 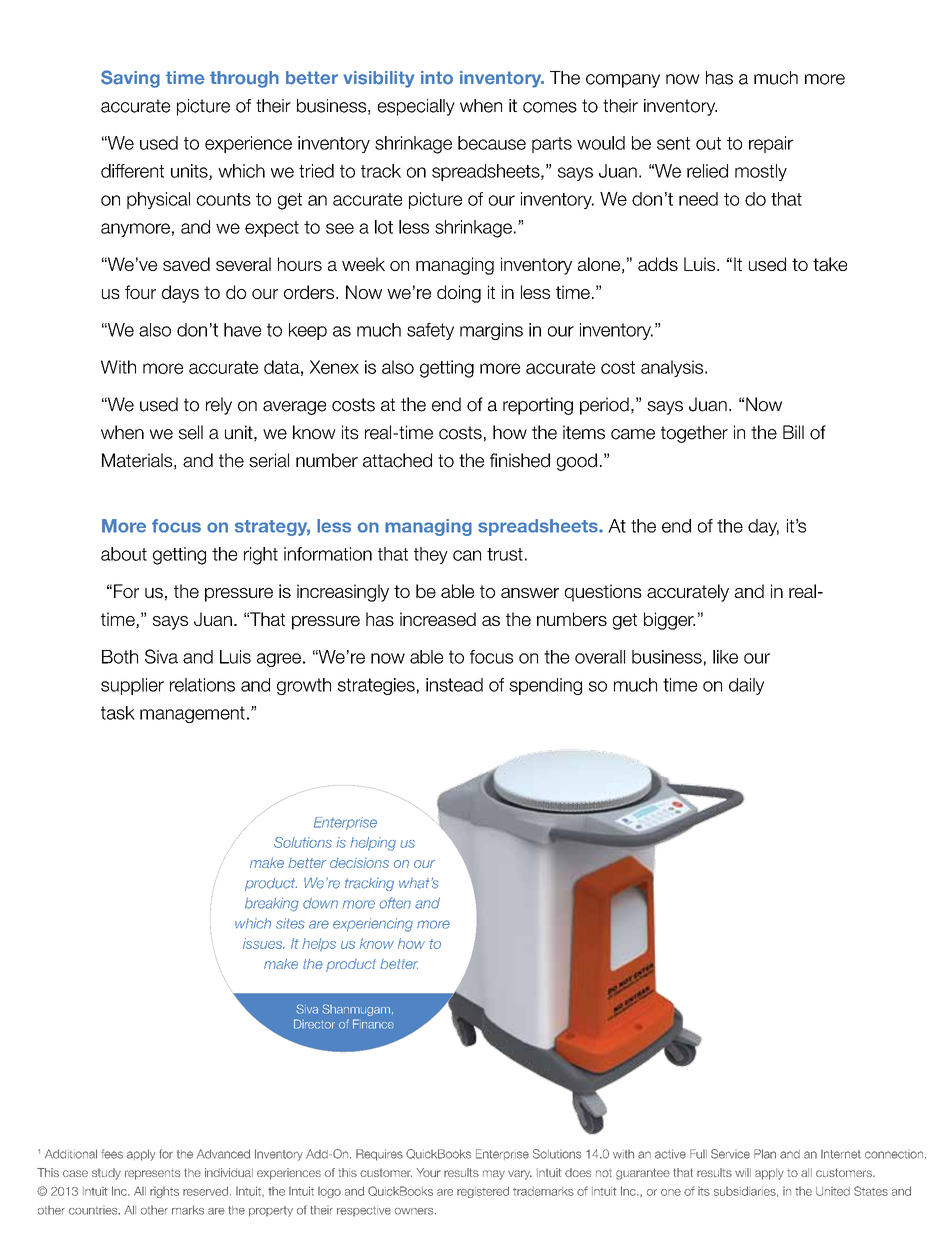 What do you see at coordinates (520, 460) in the page?
I see `finished` at bounding box center [520, 460].
